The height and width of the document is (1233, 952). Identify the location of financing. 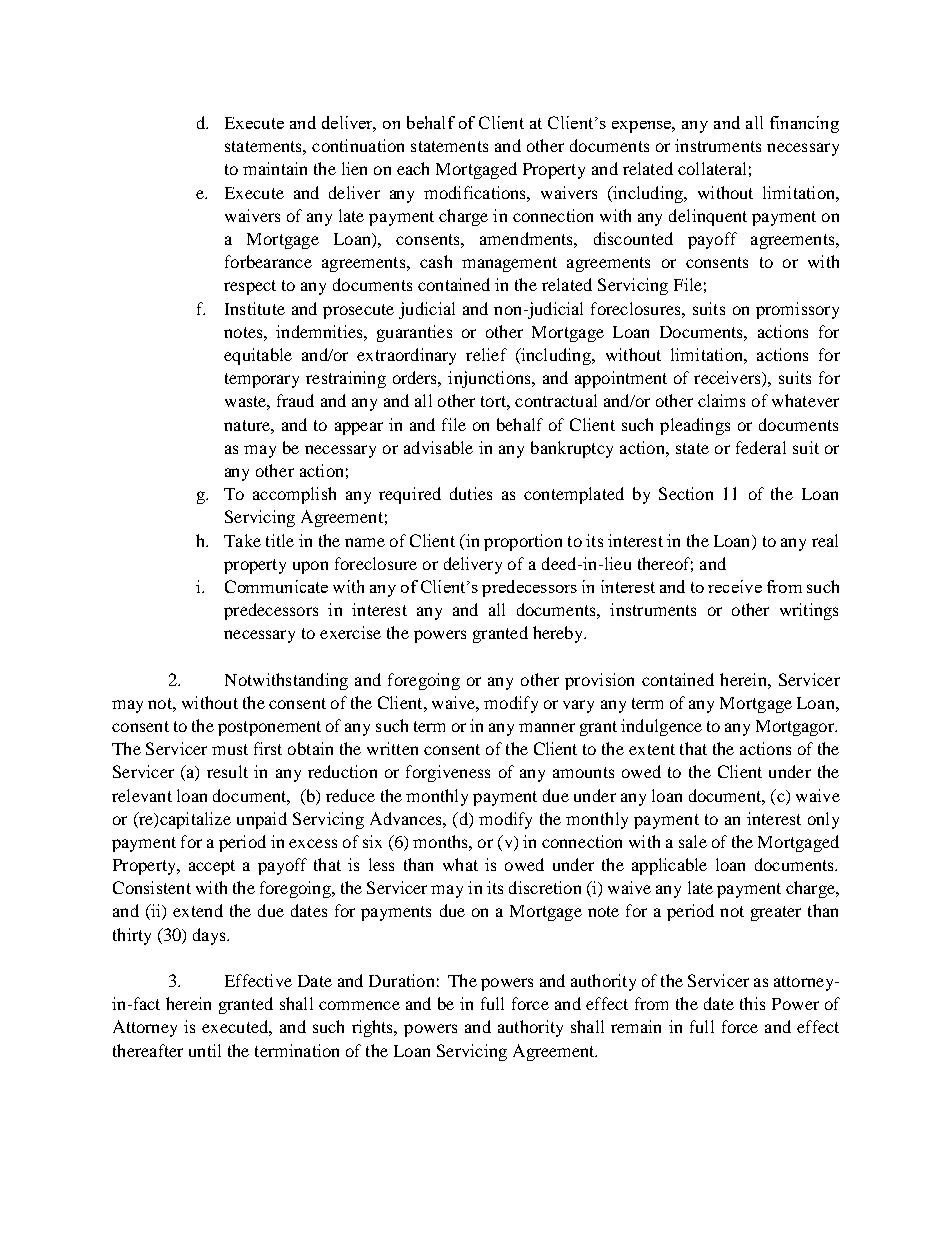
(804, 124).
